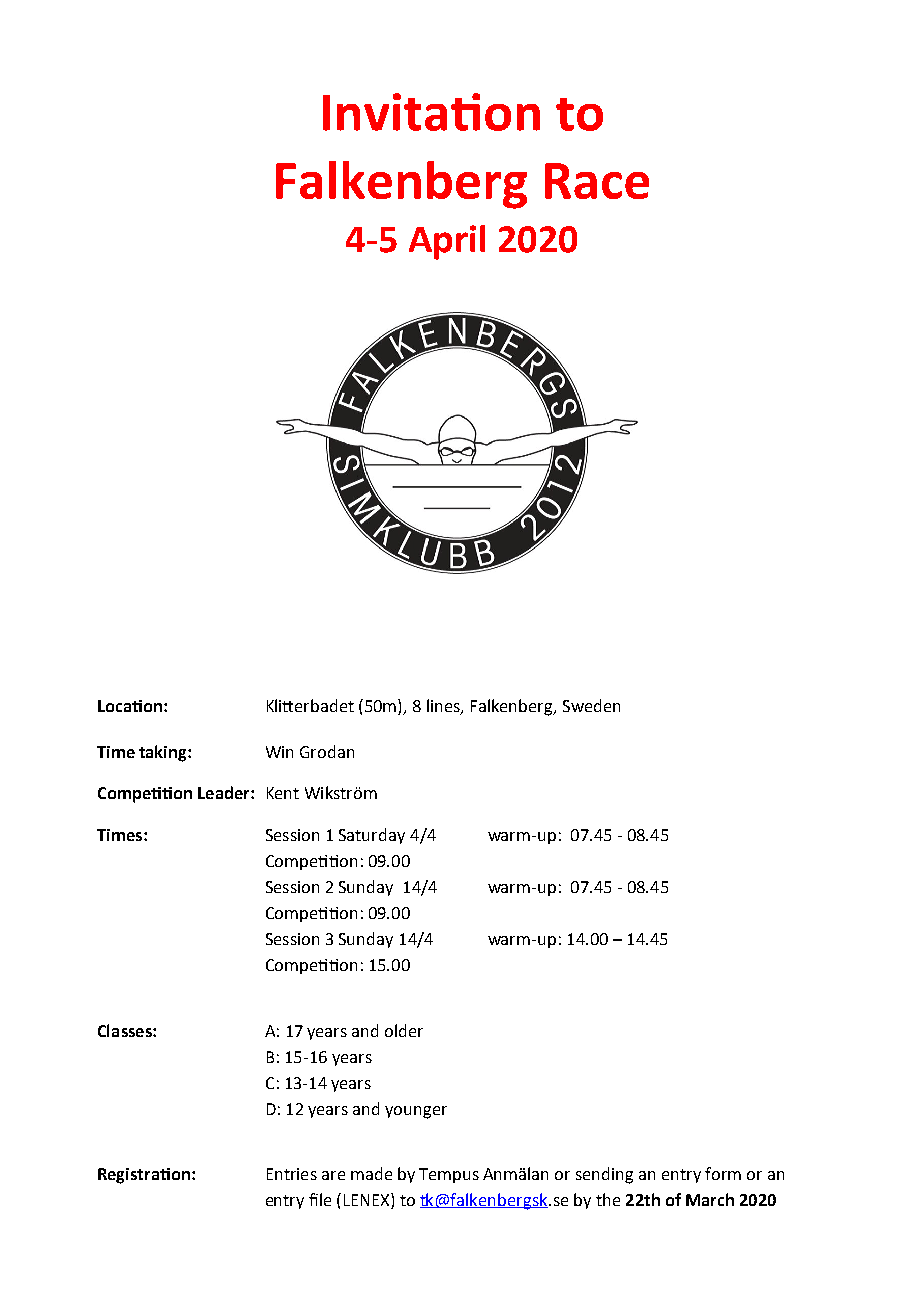 This screenshot has height=1308, width=924. I want to click on Classes, so click(126, 1030).
